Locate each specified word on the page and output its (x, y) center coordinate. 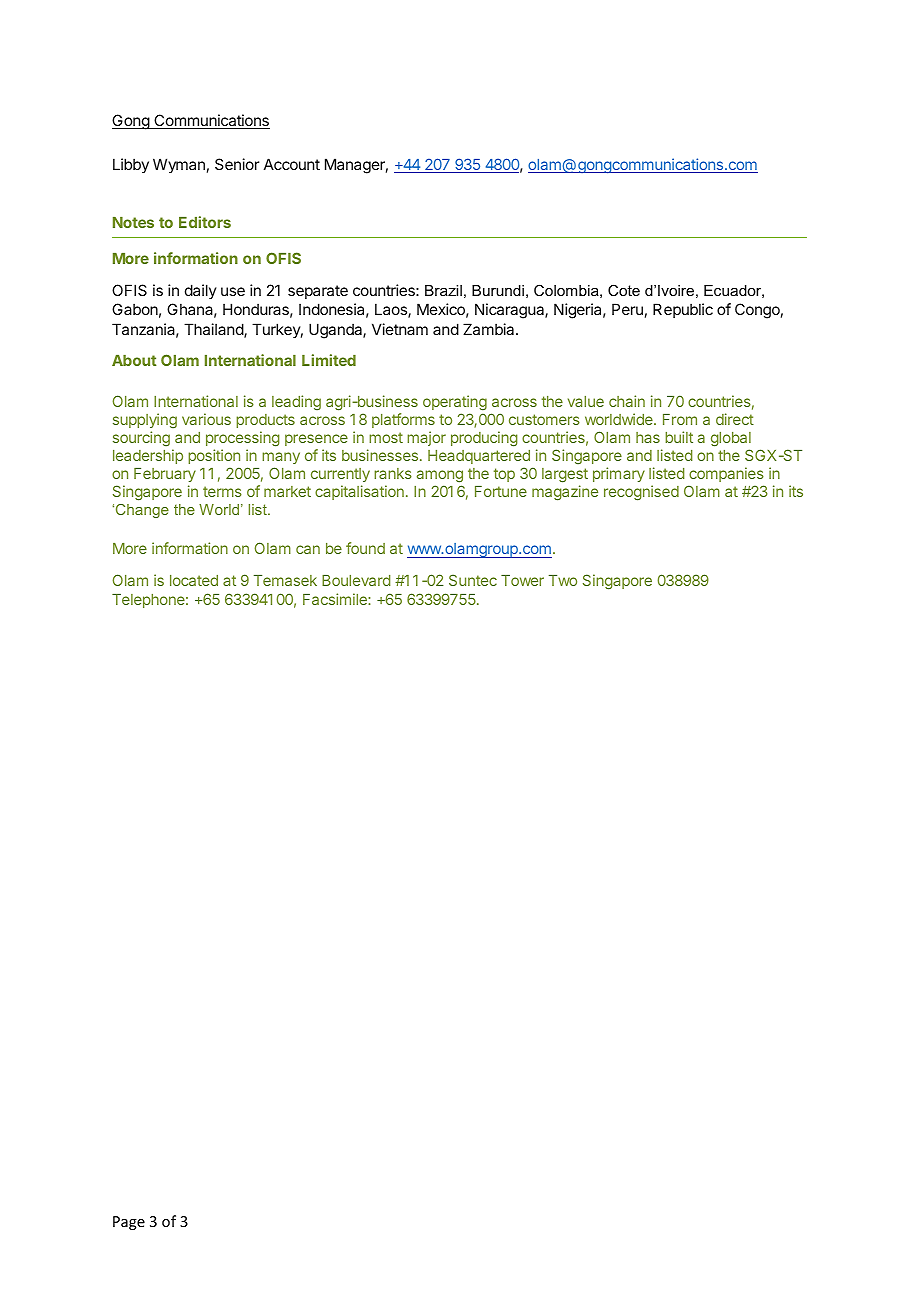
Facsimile (336, 599)
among (440, 476)
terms (222, 491)
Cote (624, 290)
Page (129, 1223)
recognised (641, 493)
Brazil (443, 290)
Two (563, 580)
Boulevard (356, 580)
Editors (205, 222)
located (194, 580)
